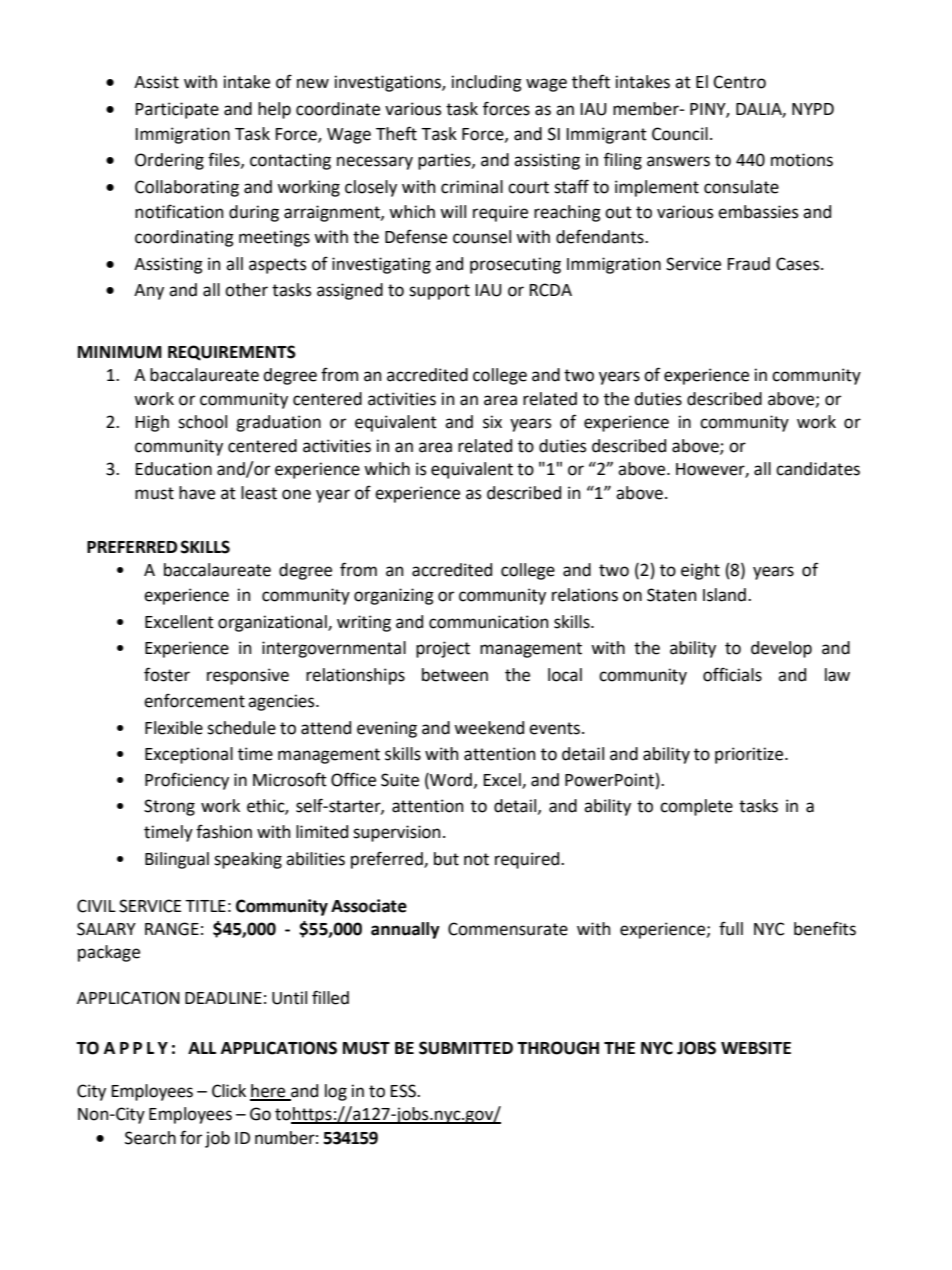  What do you see at coordinates (492, 422) in the screenshot?
I see `six` at bounding box center [492, 422].
